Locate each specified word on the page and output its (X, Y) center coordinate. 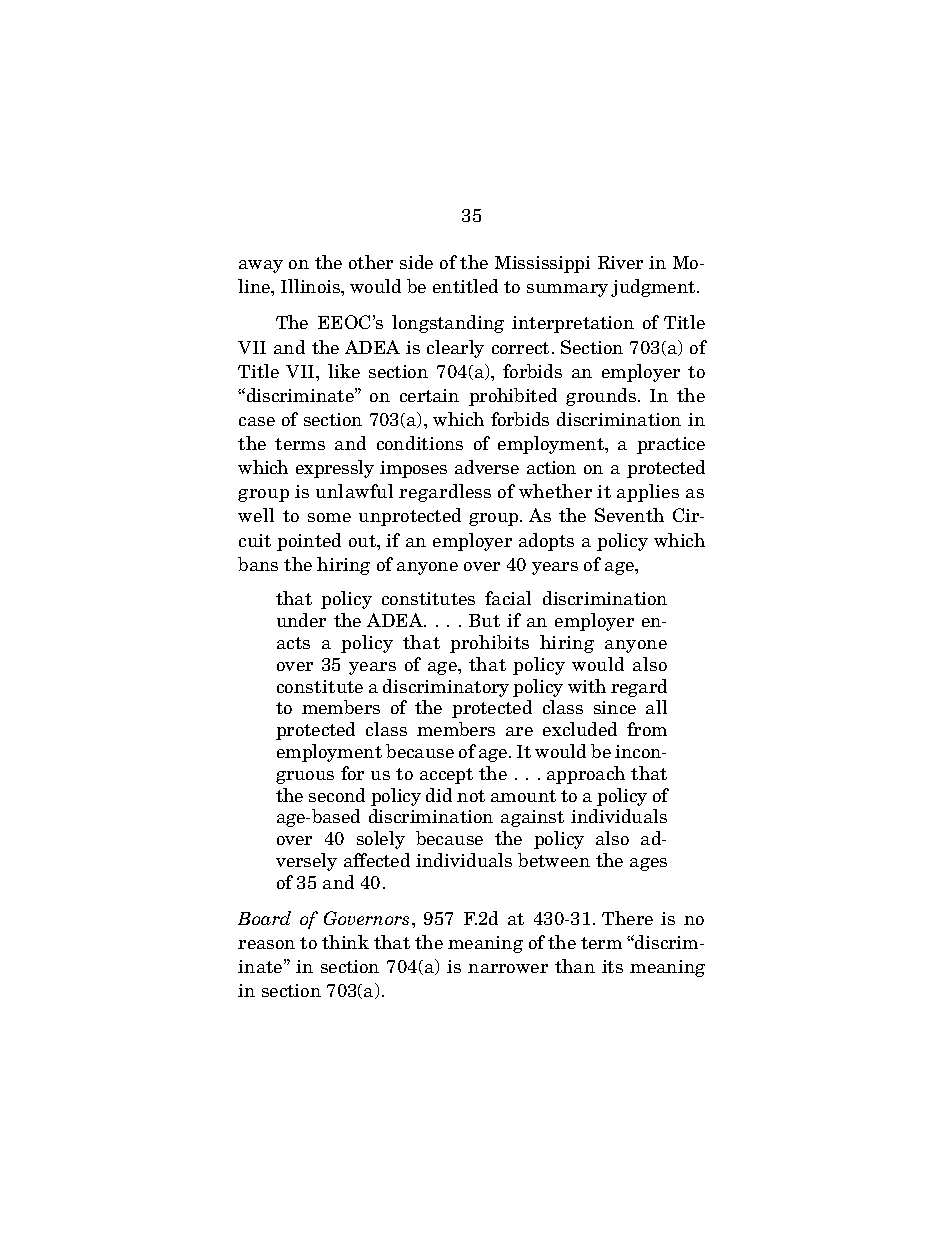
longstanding (448, 324)
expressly (335, 469)
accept (446, 776)
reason (266, 944)
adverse (487, 467)
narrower (508, 968)
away (261, 266)
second (337, 795)
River (620, 262)
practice (671, 445)
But (484, 620)
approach (586, 775)
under (301, 620)
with (587, 686)
